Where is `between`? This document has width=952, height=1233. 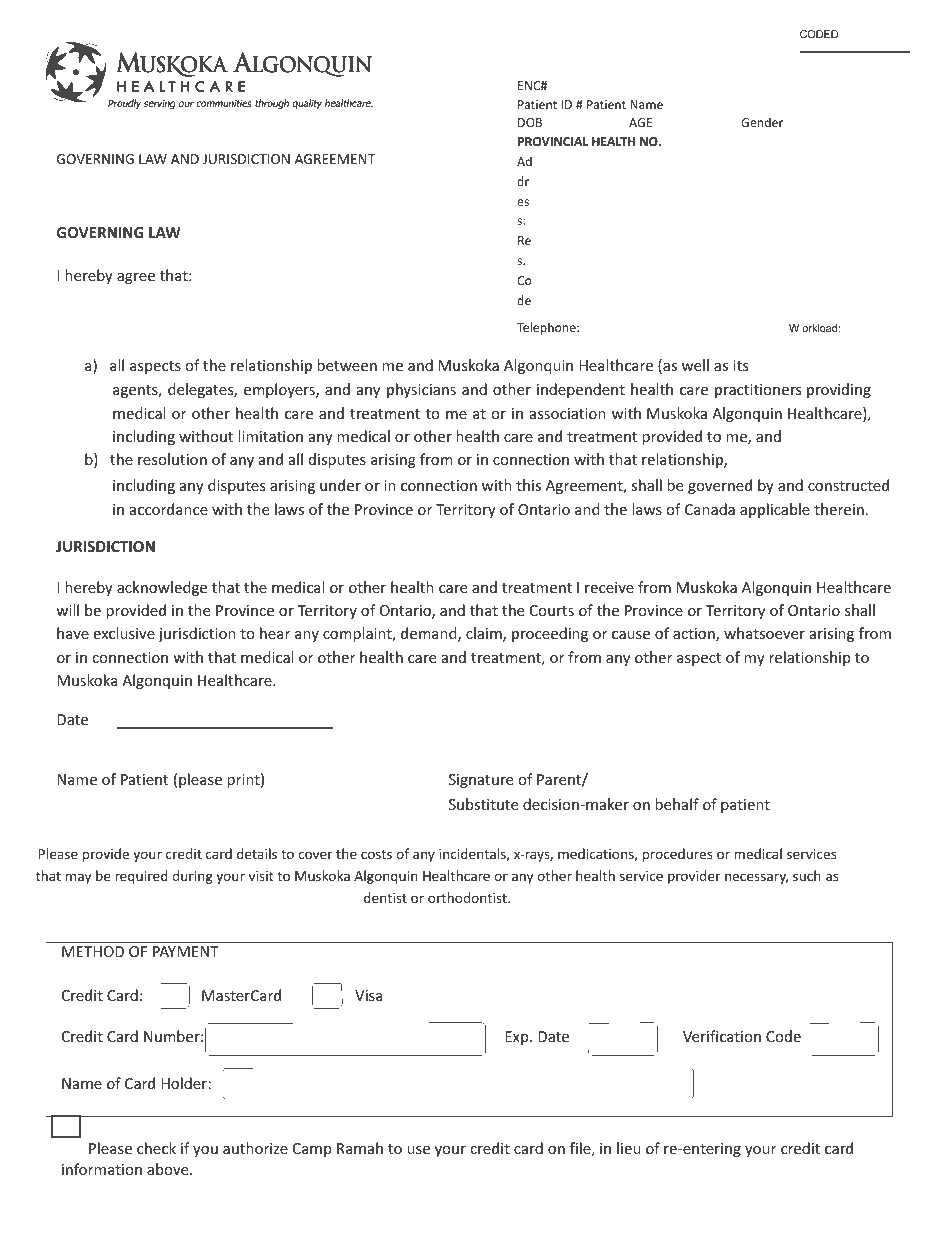
between is located at coordinates (347, 365).
